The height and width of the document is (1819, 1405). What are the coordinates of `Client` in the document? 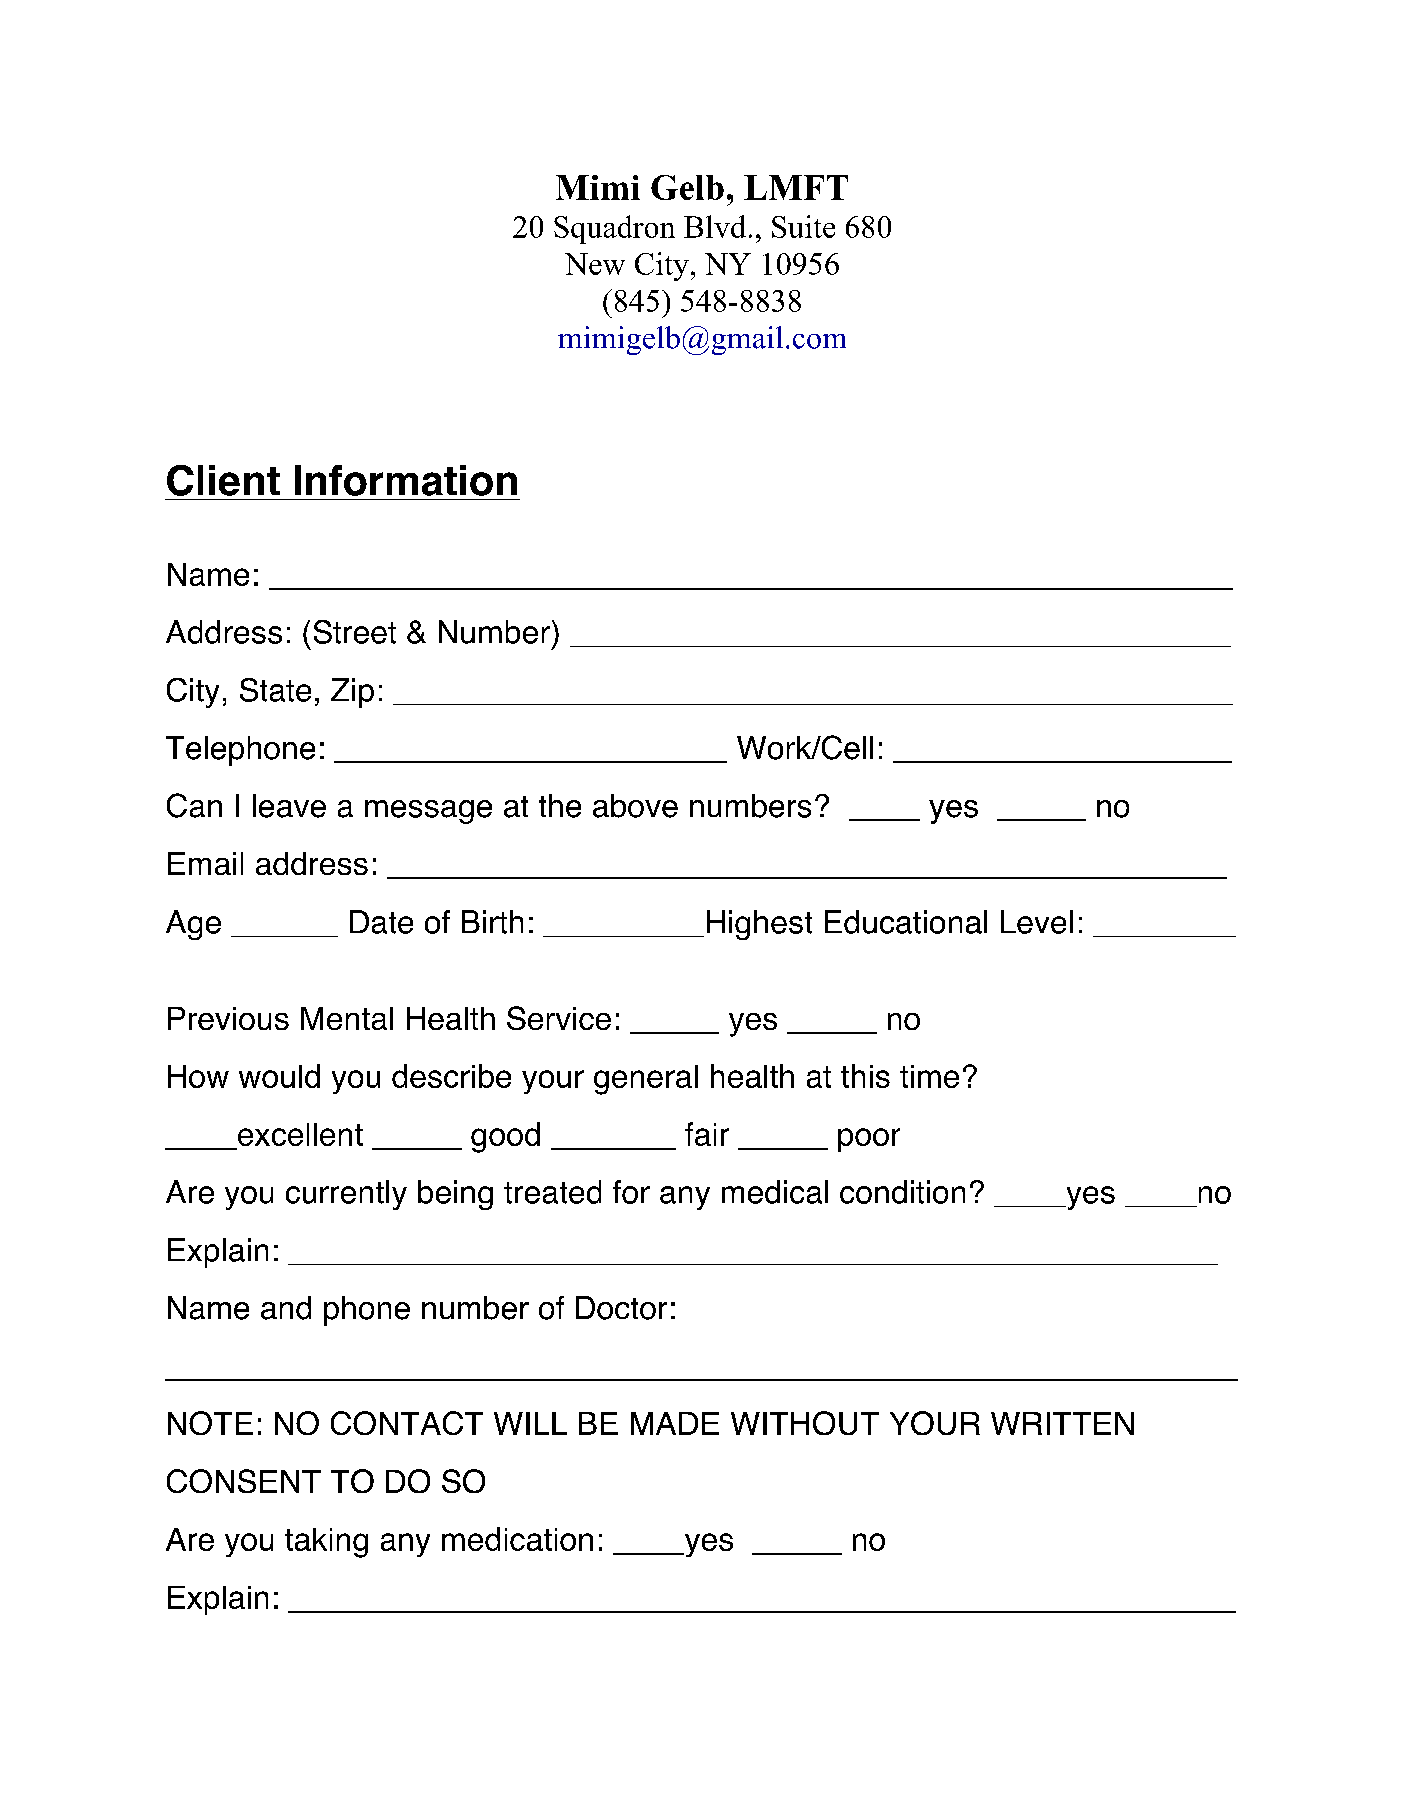 It's located at (223, 480).
